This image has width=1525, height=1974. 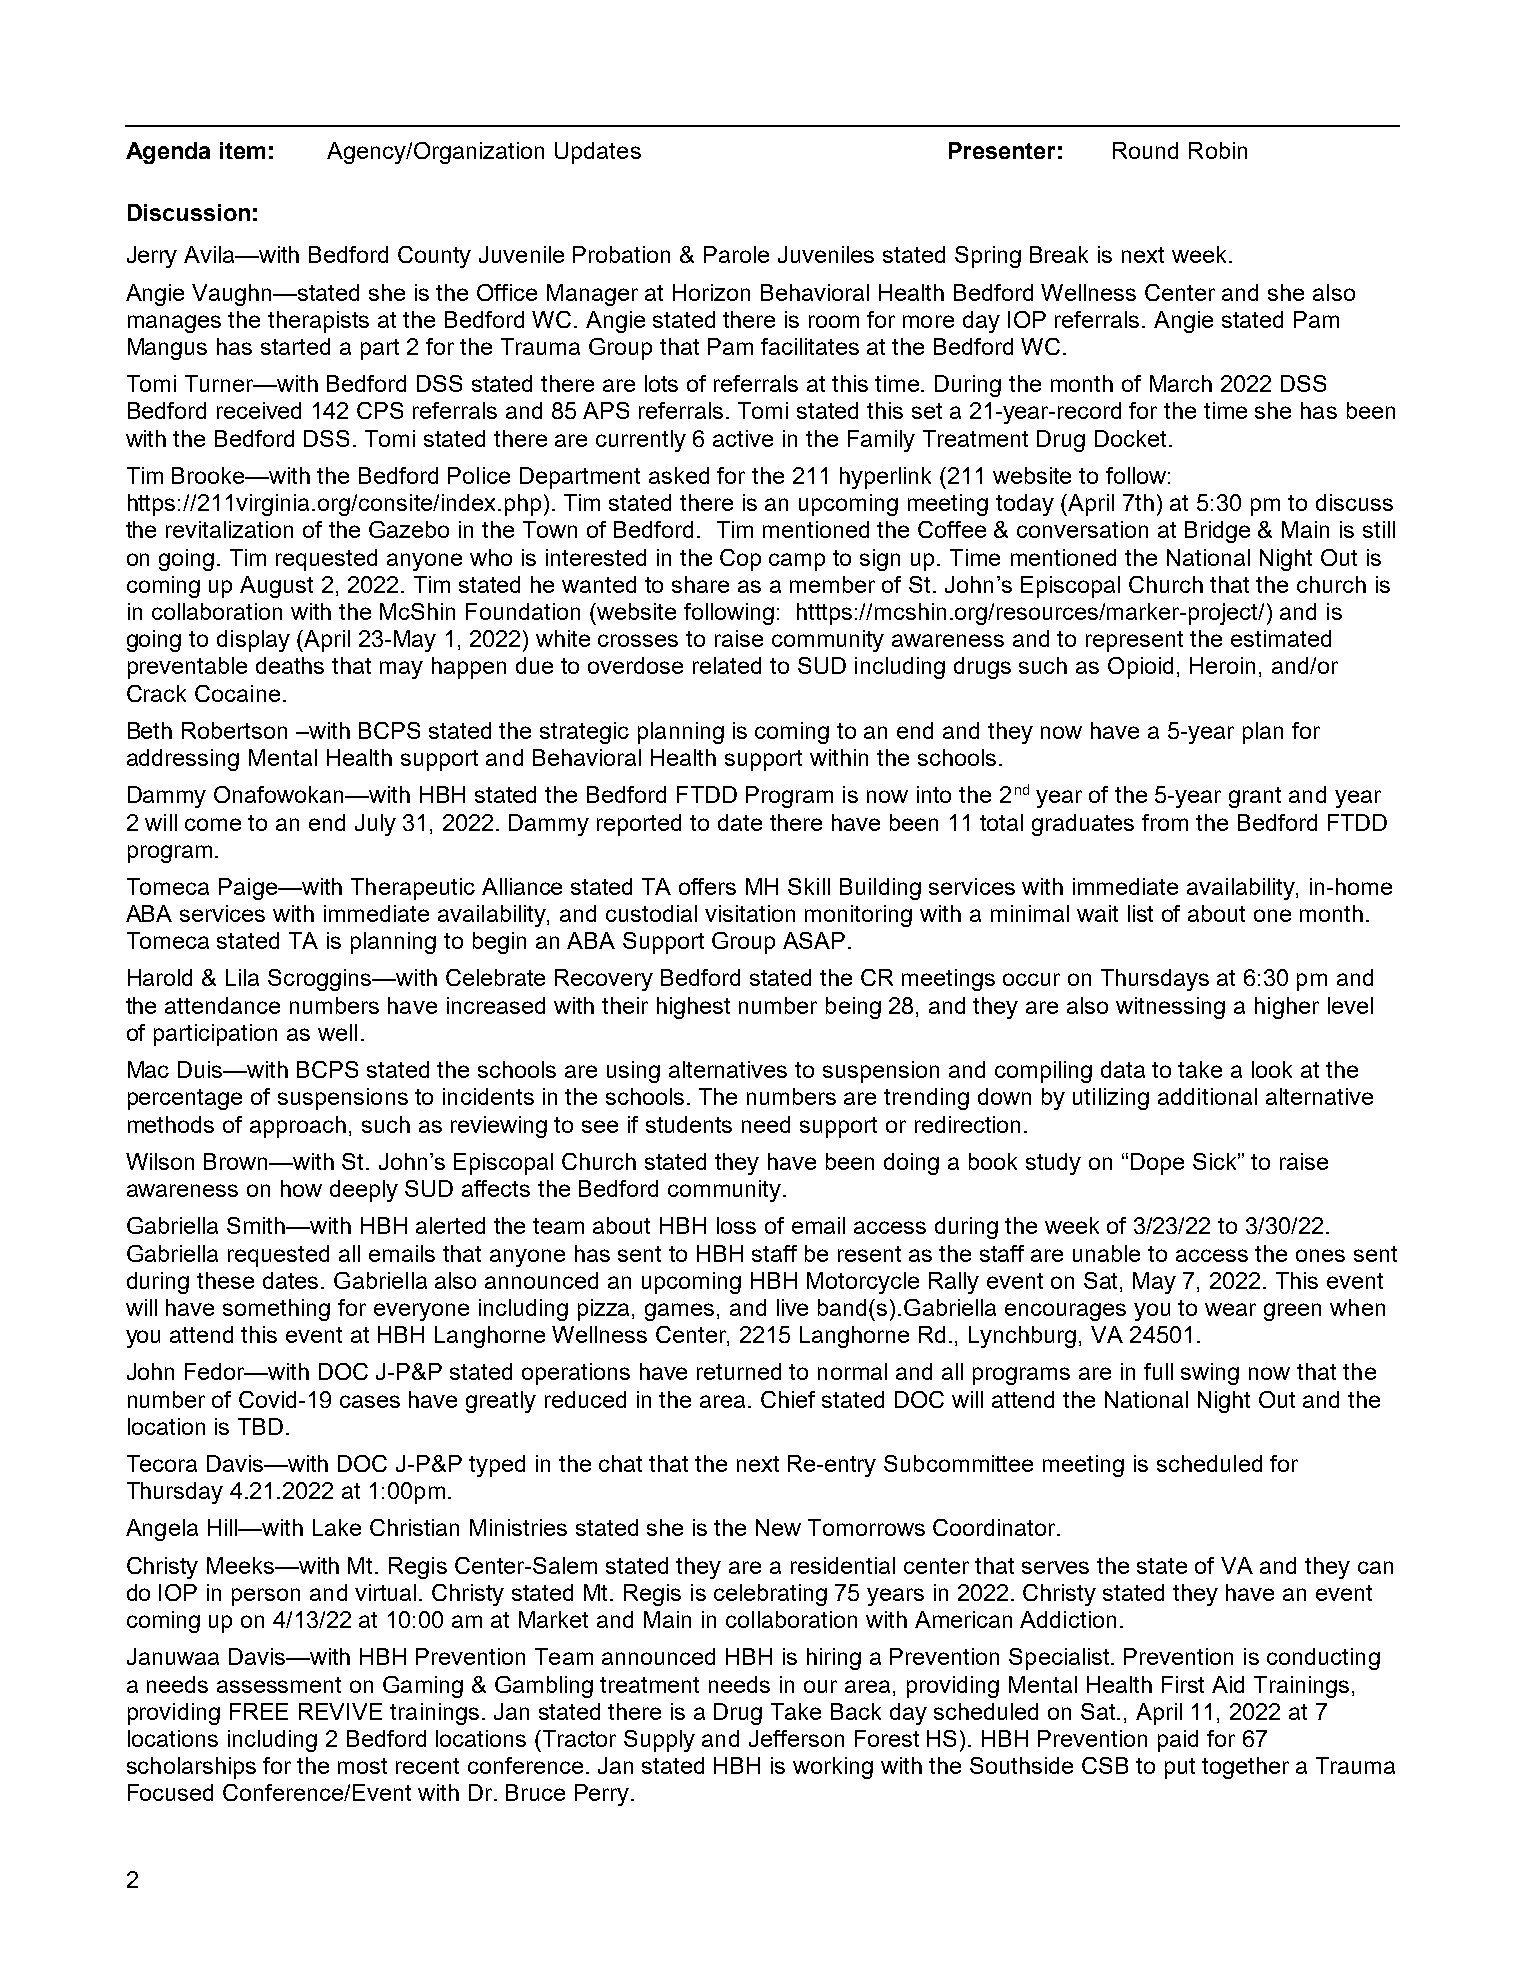 What do you see at coordinates (242, 977) in the image?
I see `Lila` at bounding box center [242, 977].
